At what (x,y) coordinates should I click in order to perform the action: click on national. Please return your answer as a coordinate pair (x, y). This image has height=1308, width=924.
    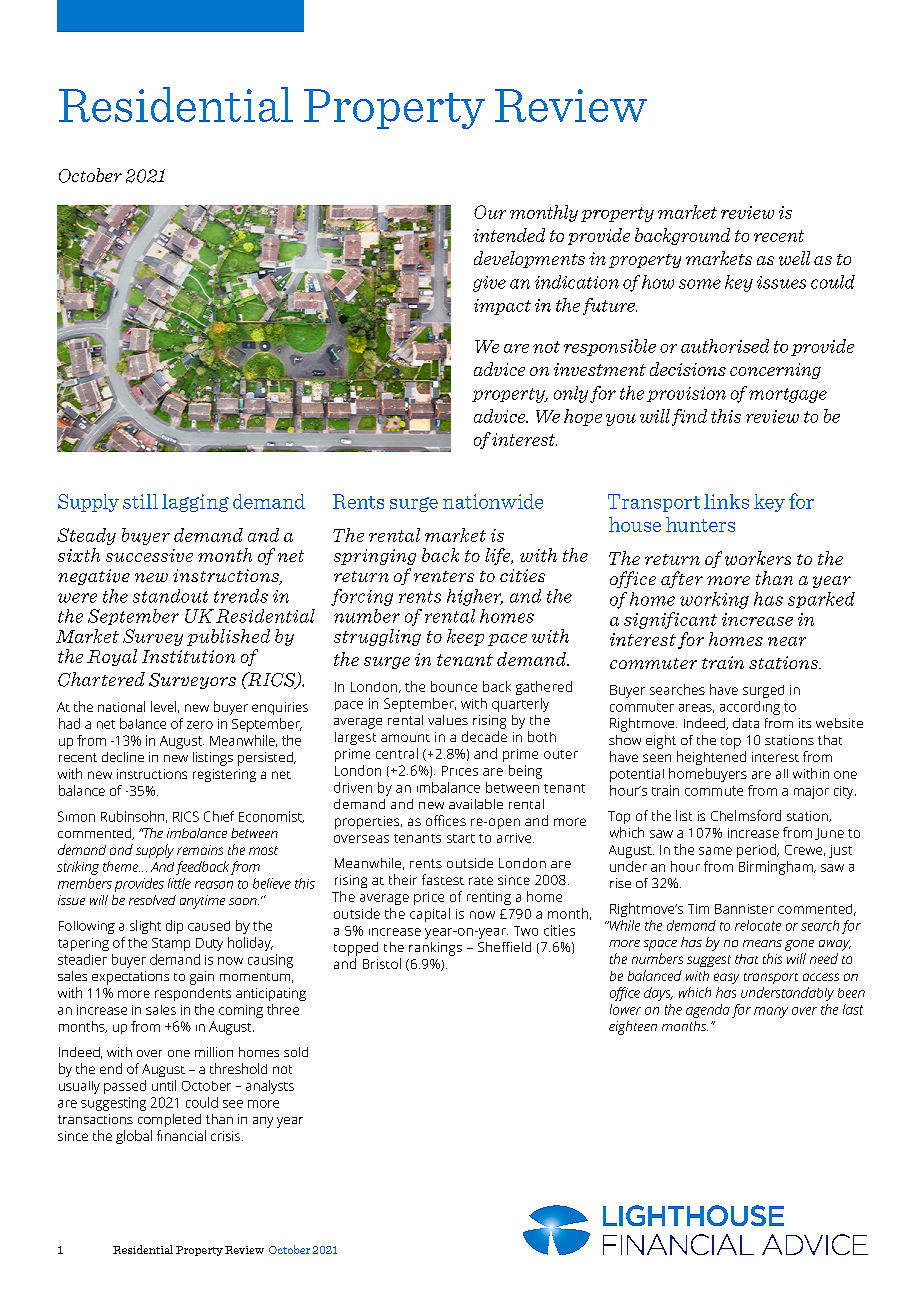
    Looking at the image, I should click on (121, 706).
